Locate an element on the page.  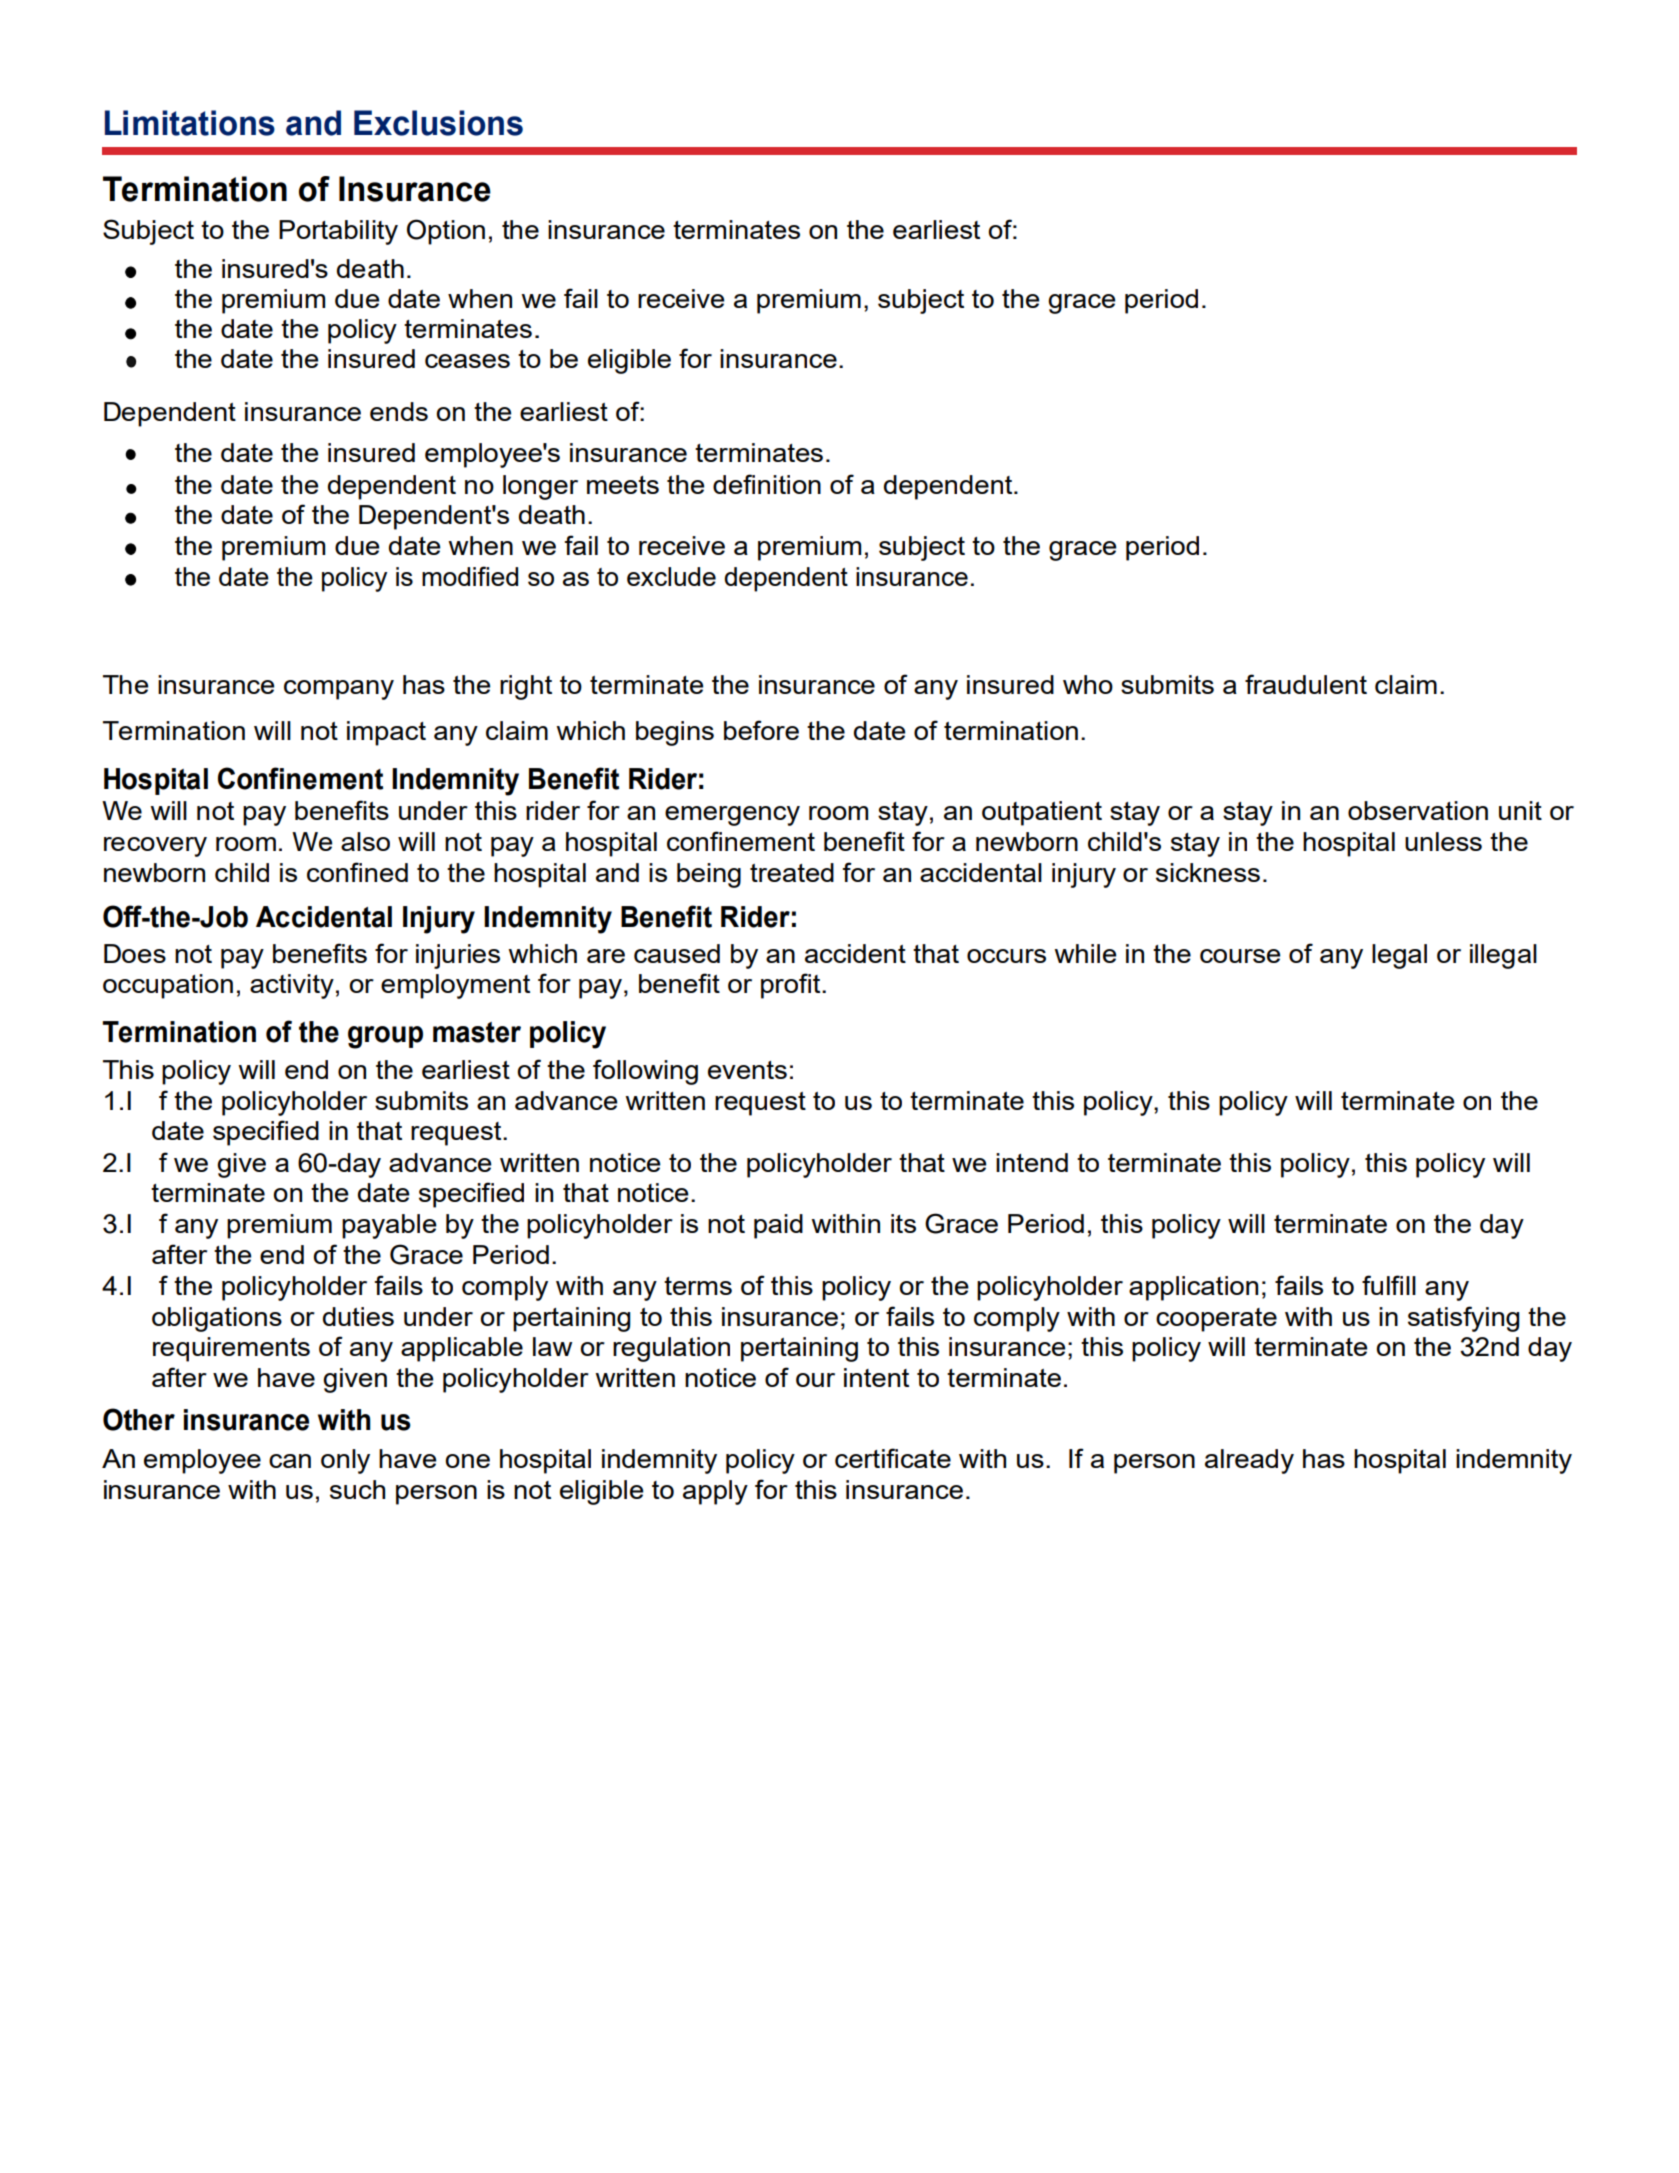
Limitations is located at coordinates (190, 123).
